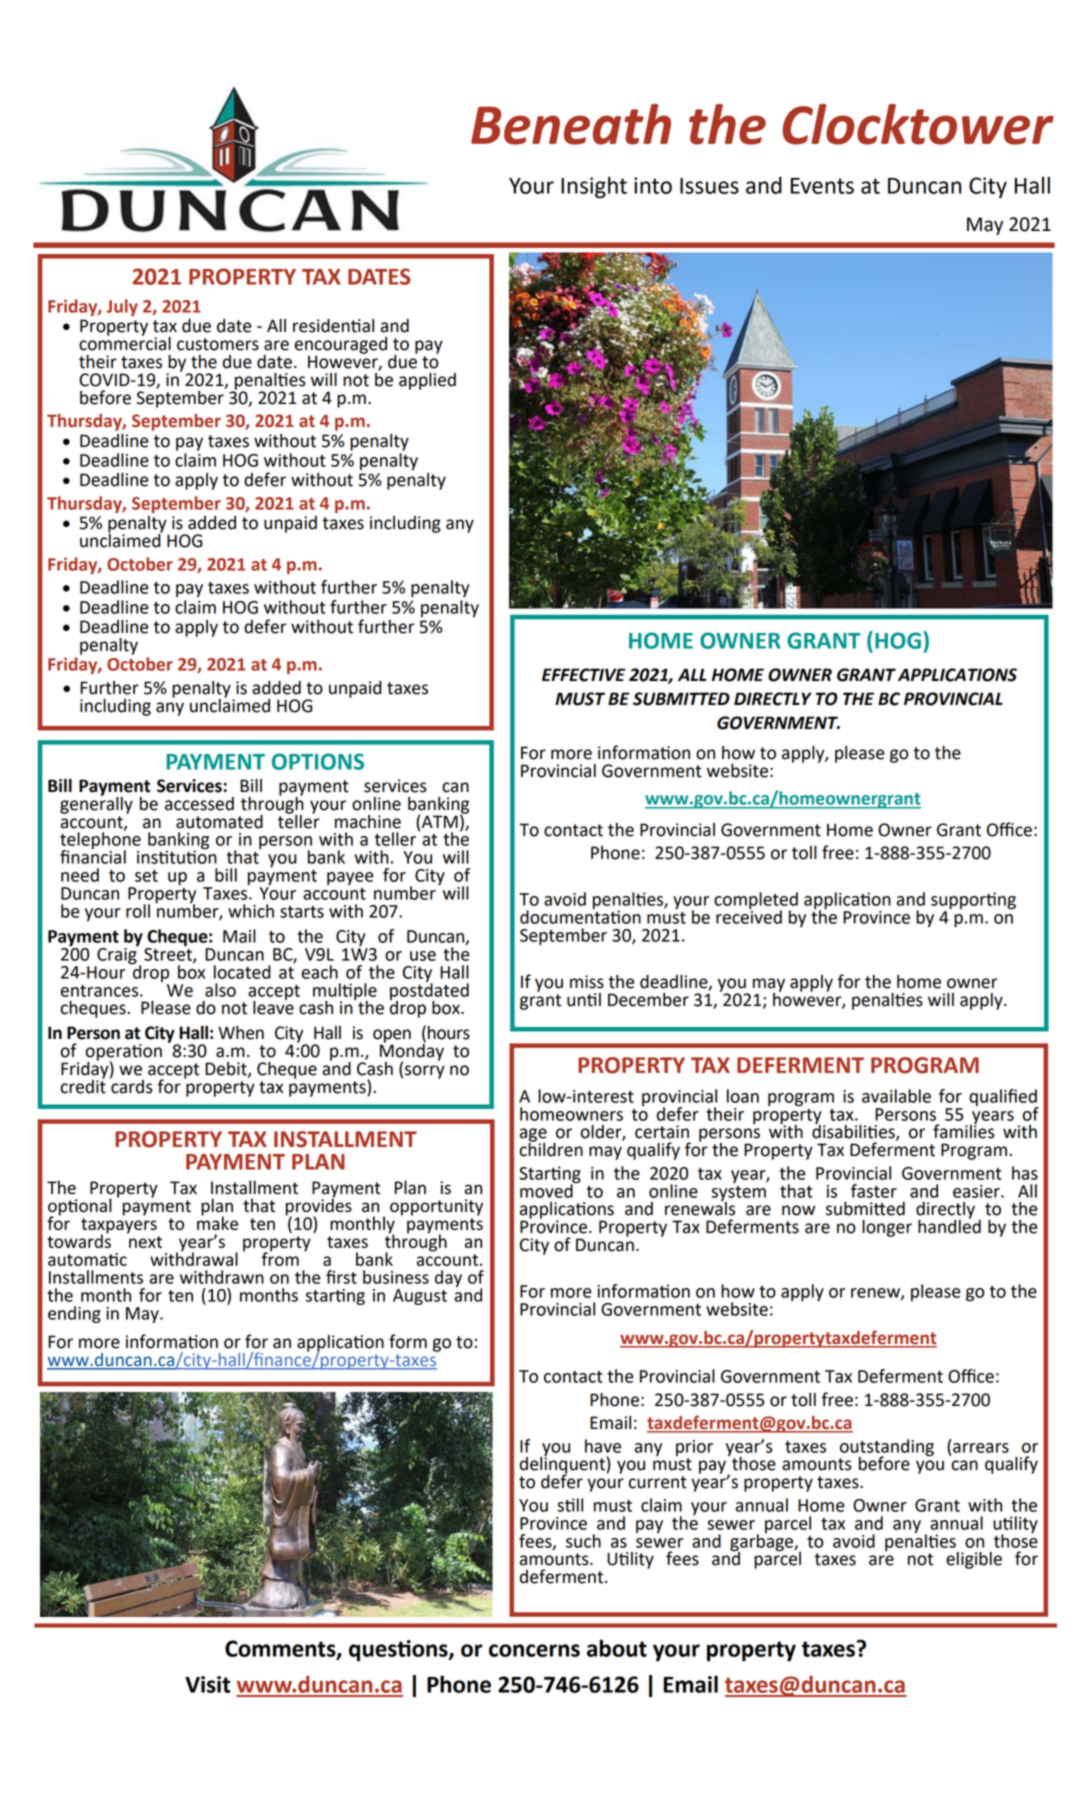 The width and height of the page is (1089, 1794). Describe the element at coordinates (594, 187) in the page. I see `Insight` at that location.
